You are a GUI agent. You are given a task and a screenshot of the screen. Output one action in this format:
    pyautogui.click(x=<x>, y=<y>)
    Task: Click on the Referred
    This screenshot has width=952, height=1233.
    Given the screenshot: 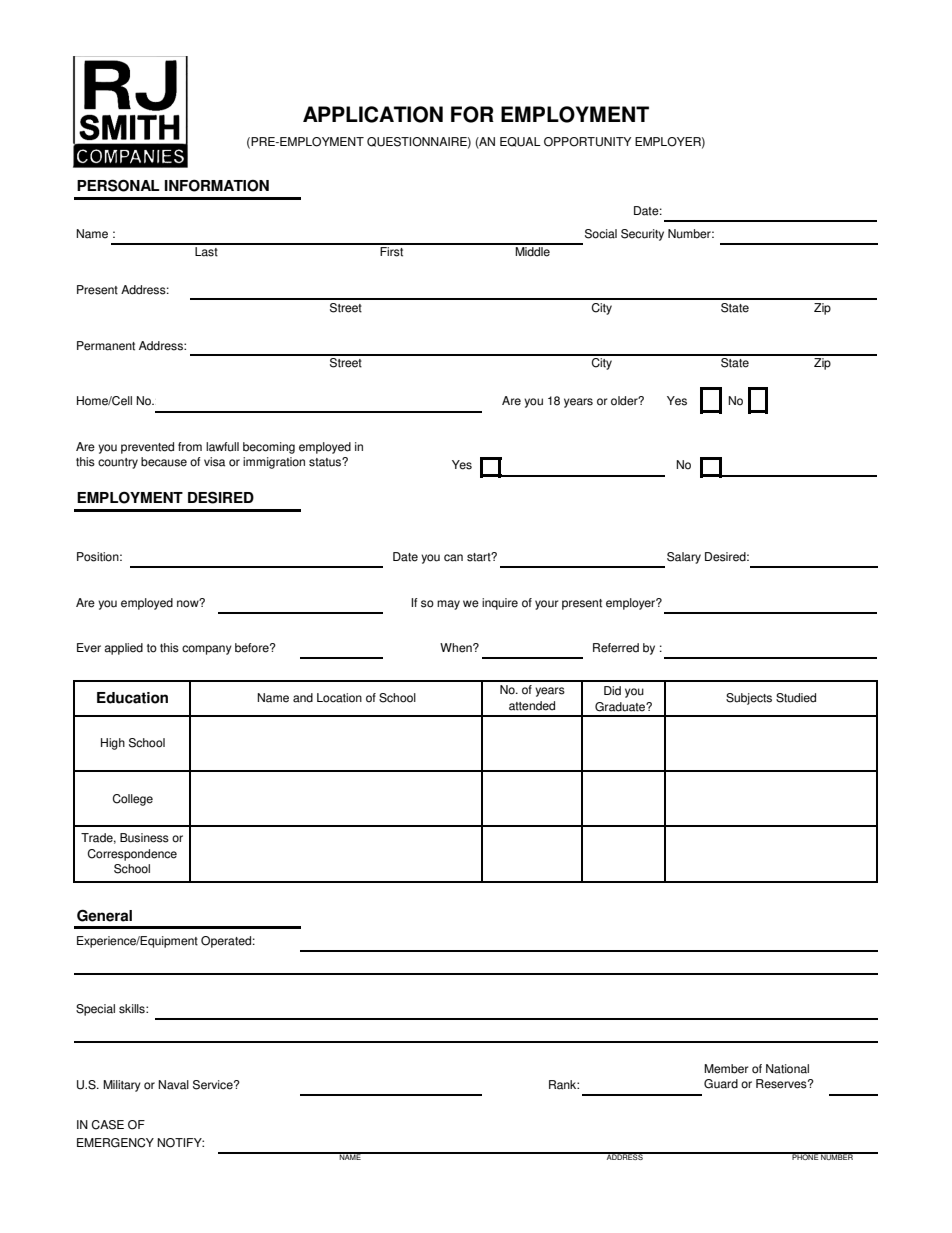 What is the action you would take?
    pyautogui.click(x=616, y=648)
